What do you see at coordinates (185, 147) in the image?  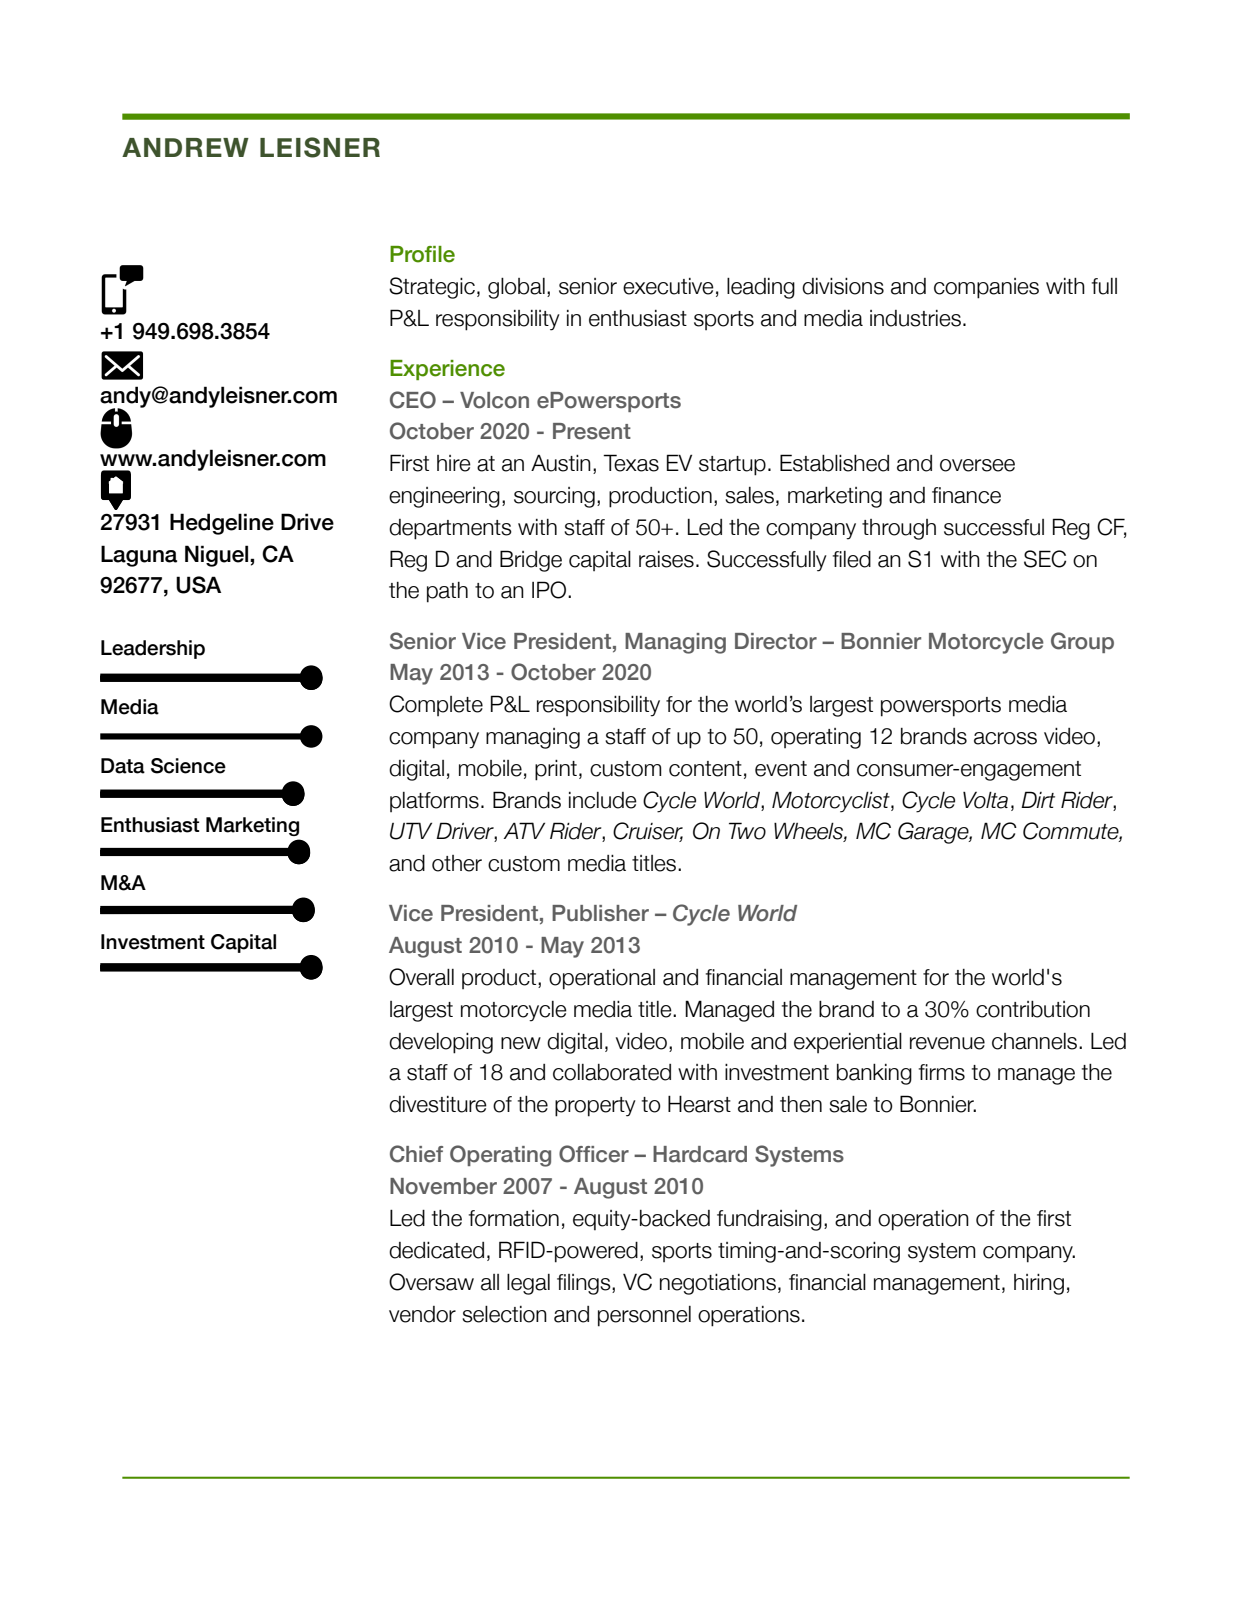 I see `ANDREW` at bounding box center [185, 147].
